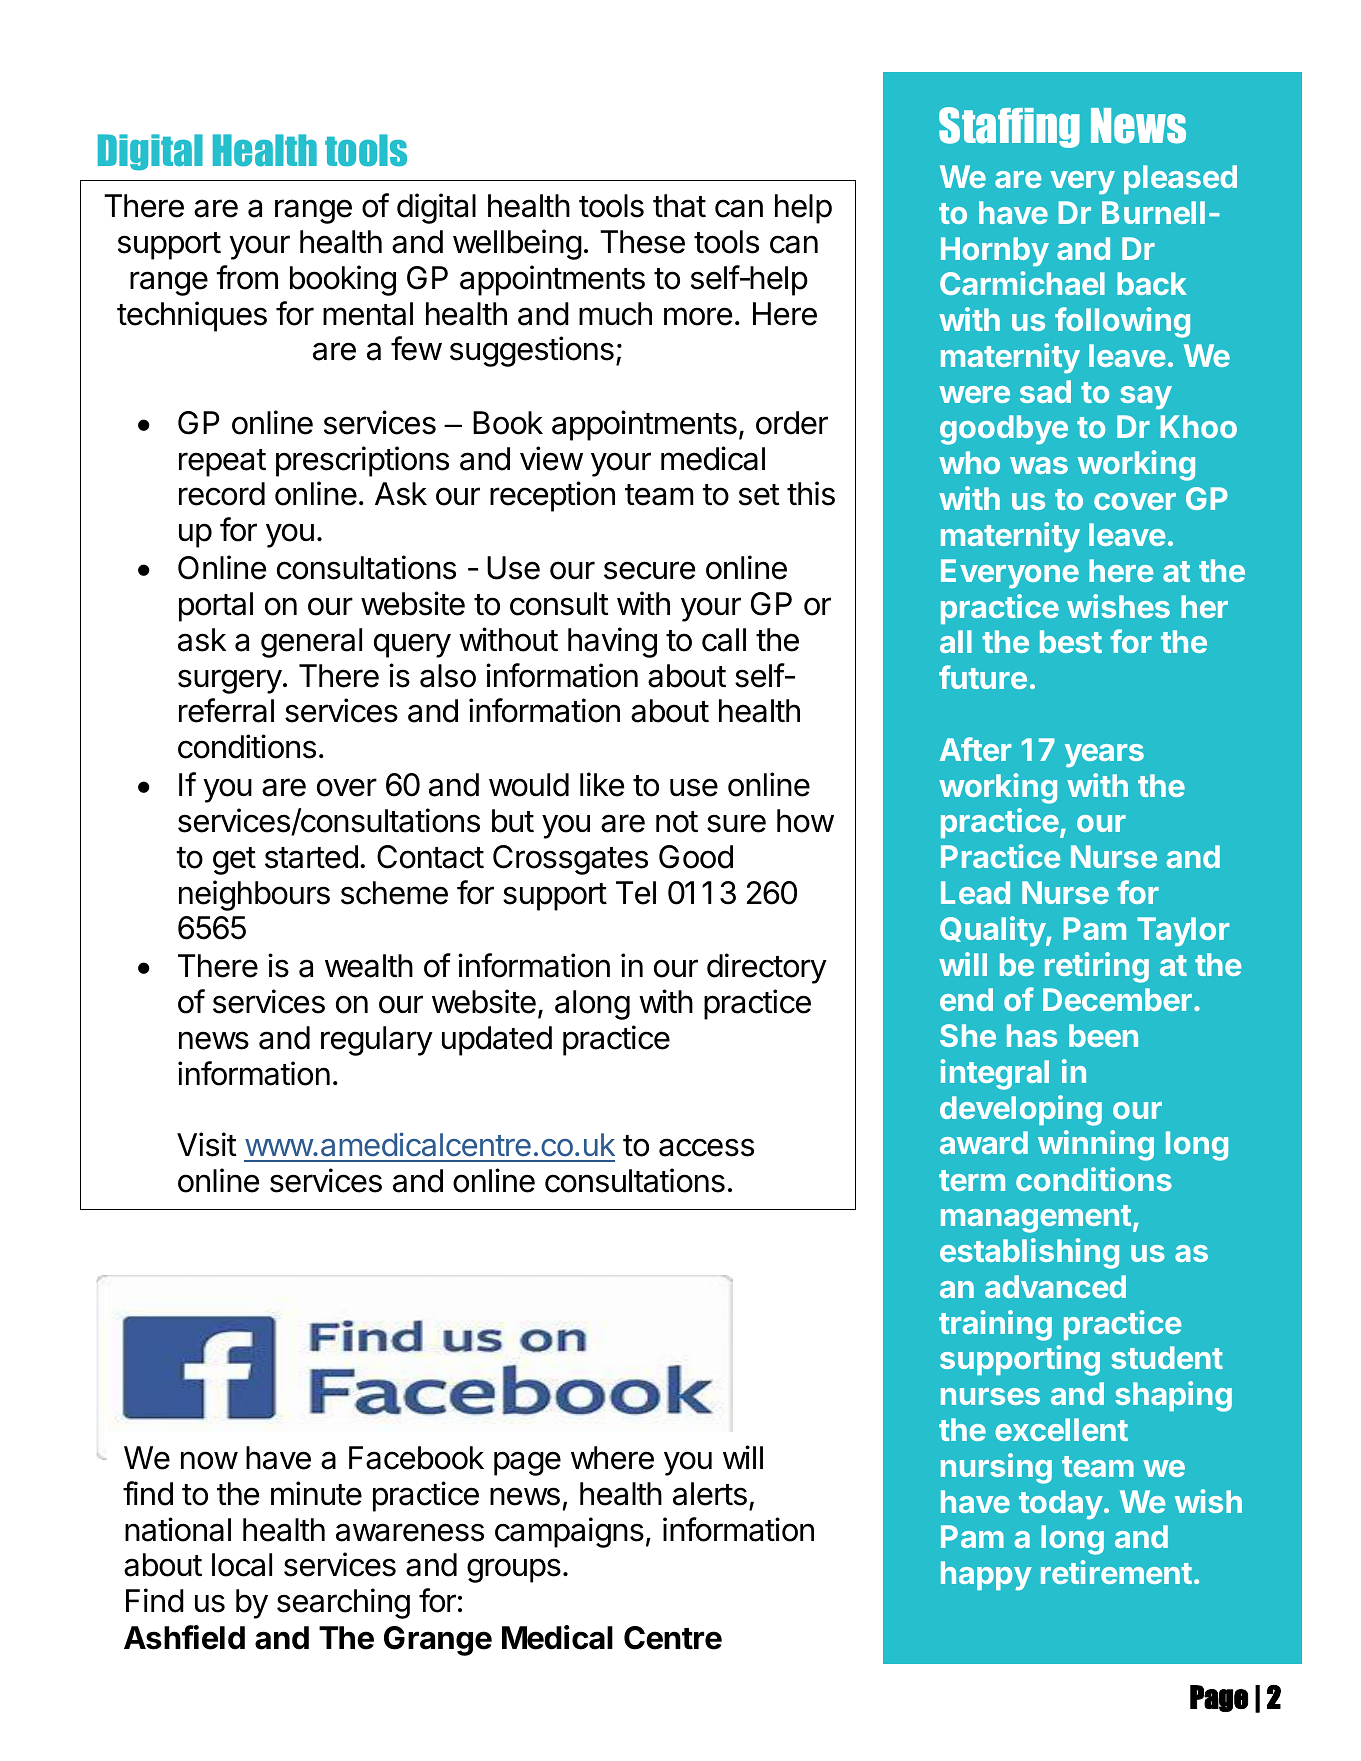  What do you see at coordinates (710, 1494) in the document?
I see `alerts` at bounding box center [710, 1494].
